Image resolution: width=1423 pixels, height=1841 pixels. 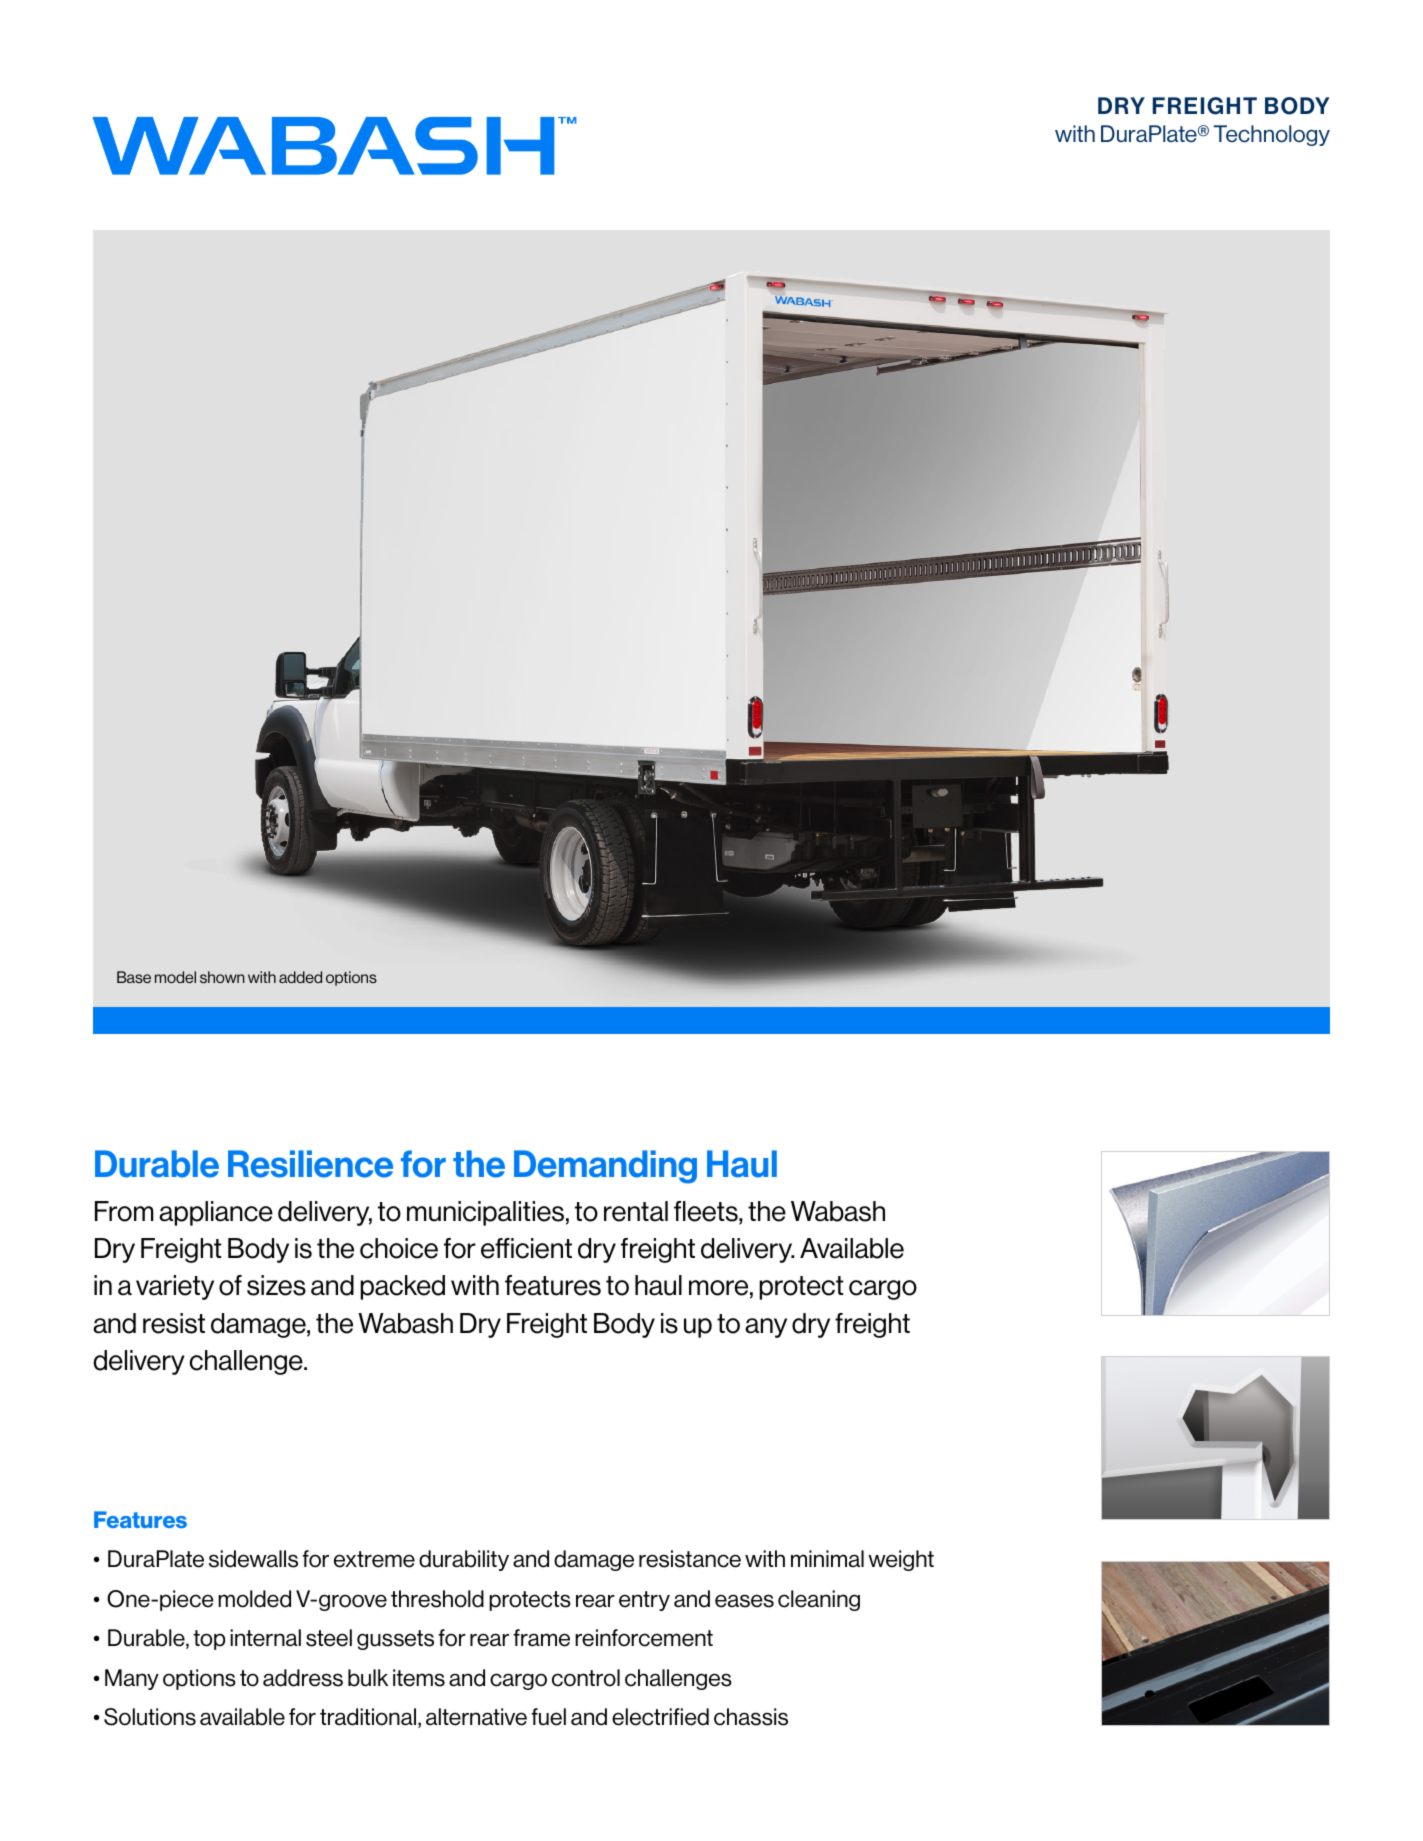 What do you see at coordinates (526, 1248) in the document?
I see `efficient` at bounding box center [526, 1248].
